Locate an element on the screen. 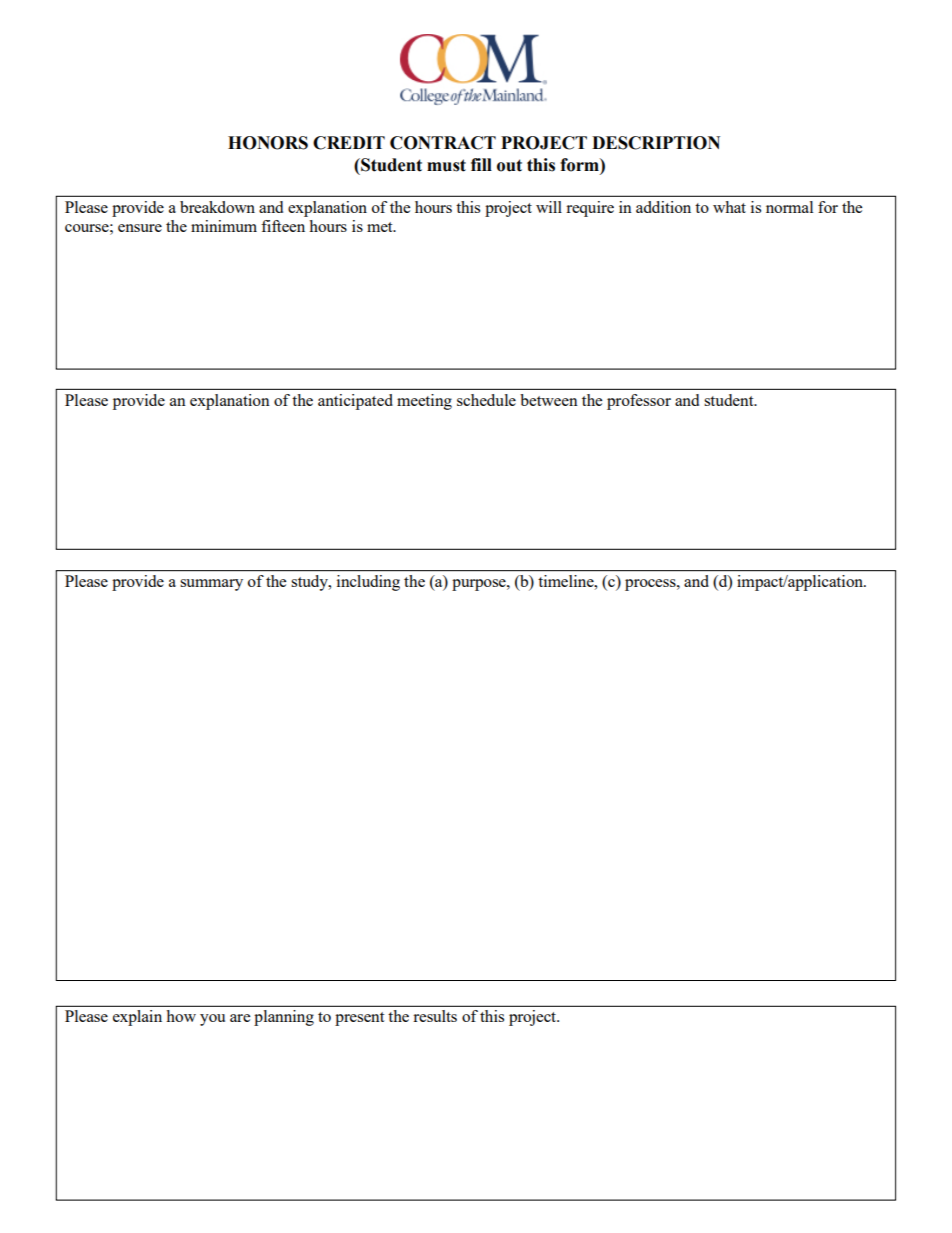 Image resolution: width=952 pixels, height=1233 pixels. results is located at coordinates (435, 1016).
